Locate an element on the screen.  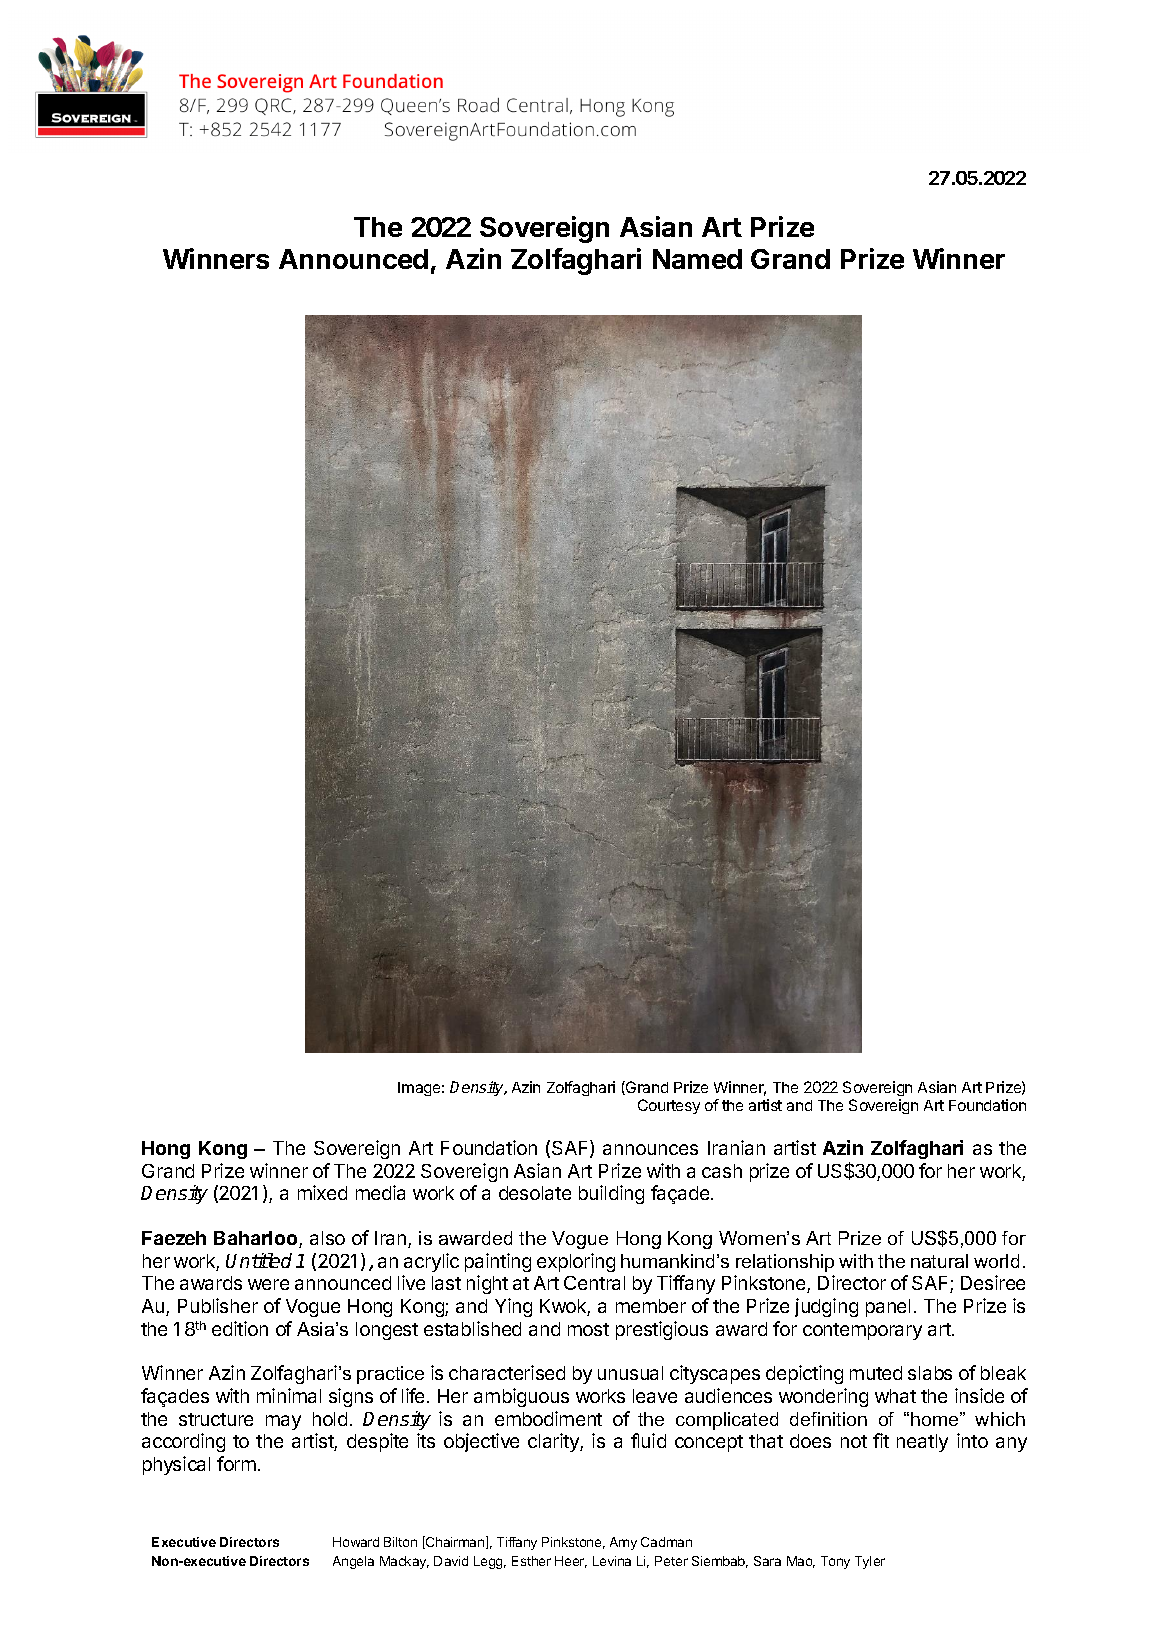
media is located at coordinates (380, 1192).
